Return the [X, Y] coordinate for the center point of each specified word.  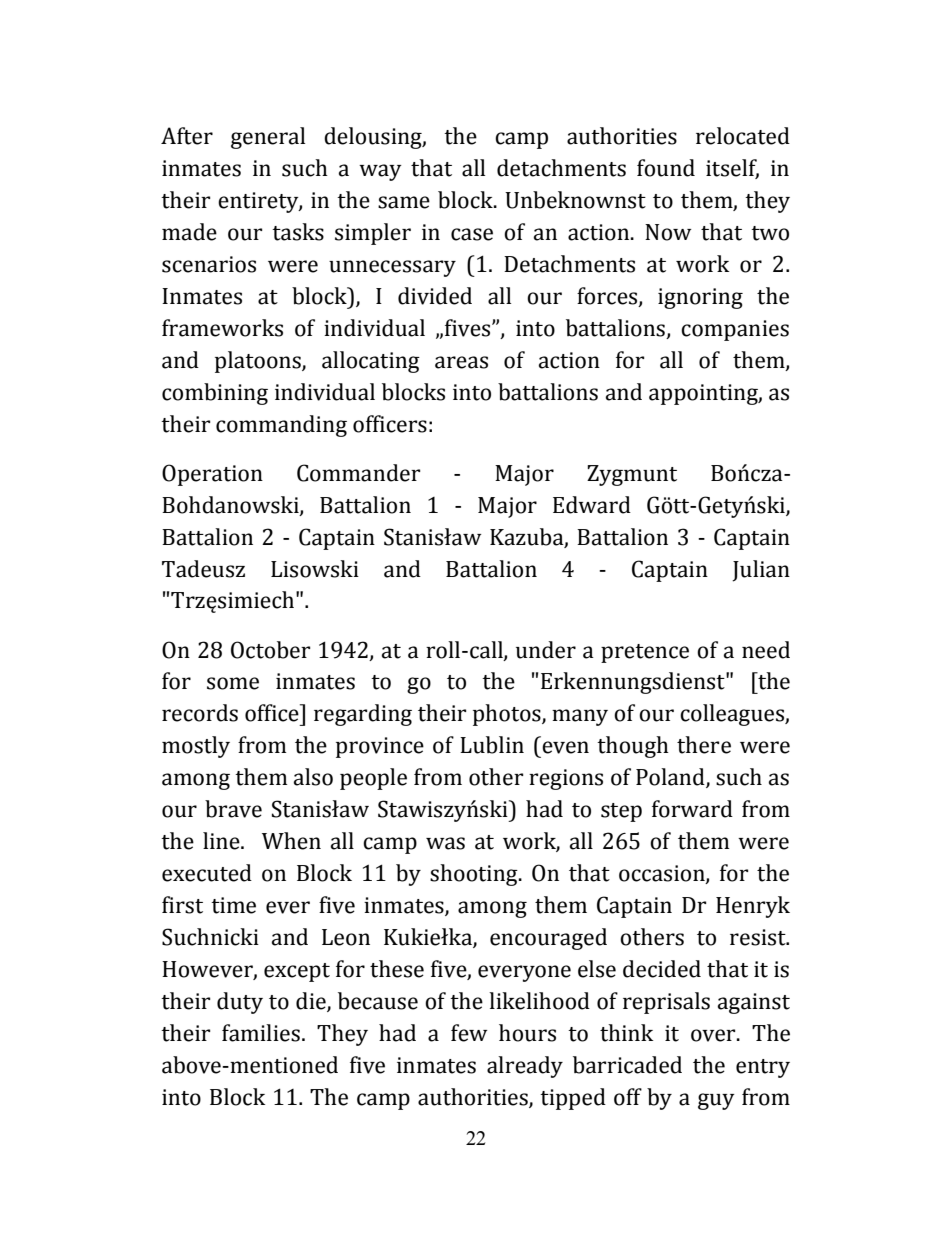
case [472, 234]
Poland [671, 778]
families [261, 1033]
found [666, 168]
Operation [212, 475]
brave [233, 809]
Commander [358, 473]
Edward [592, 505]
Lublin [492, 745]
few [469, 1033]
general [268, 138]
